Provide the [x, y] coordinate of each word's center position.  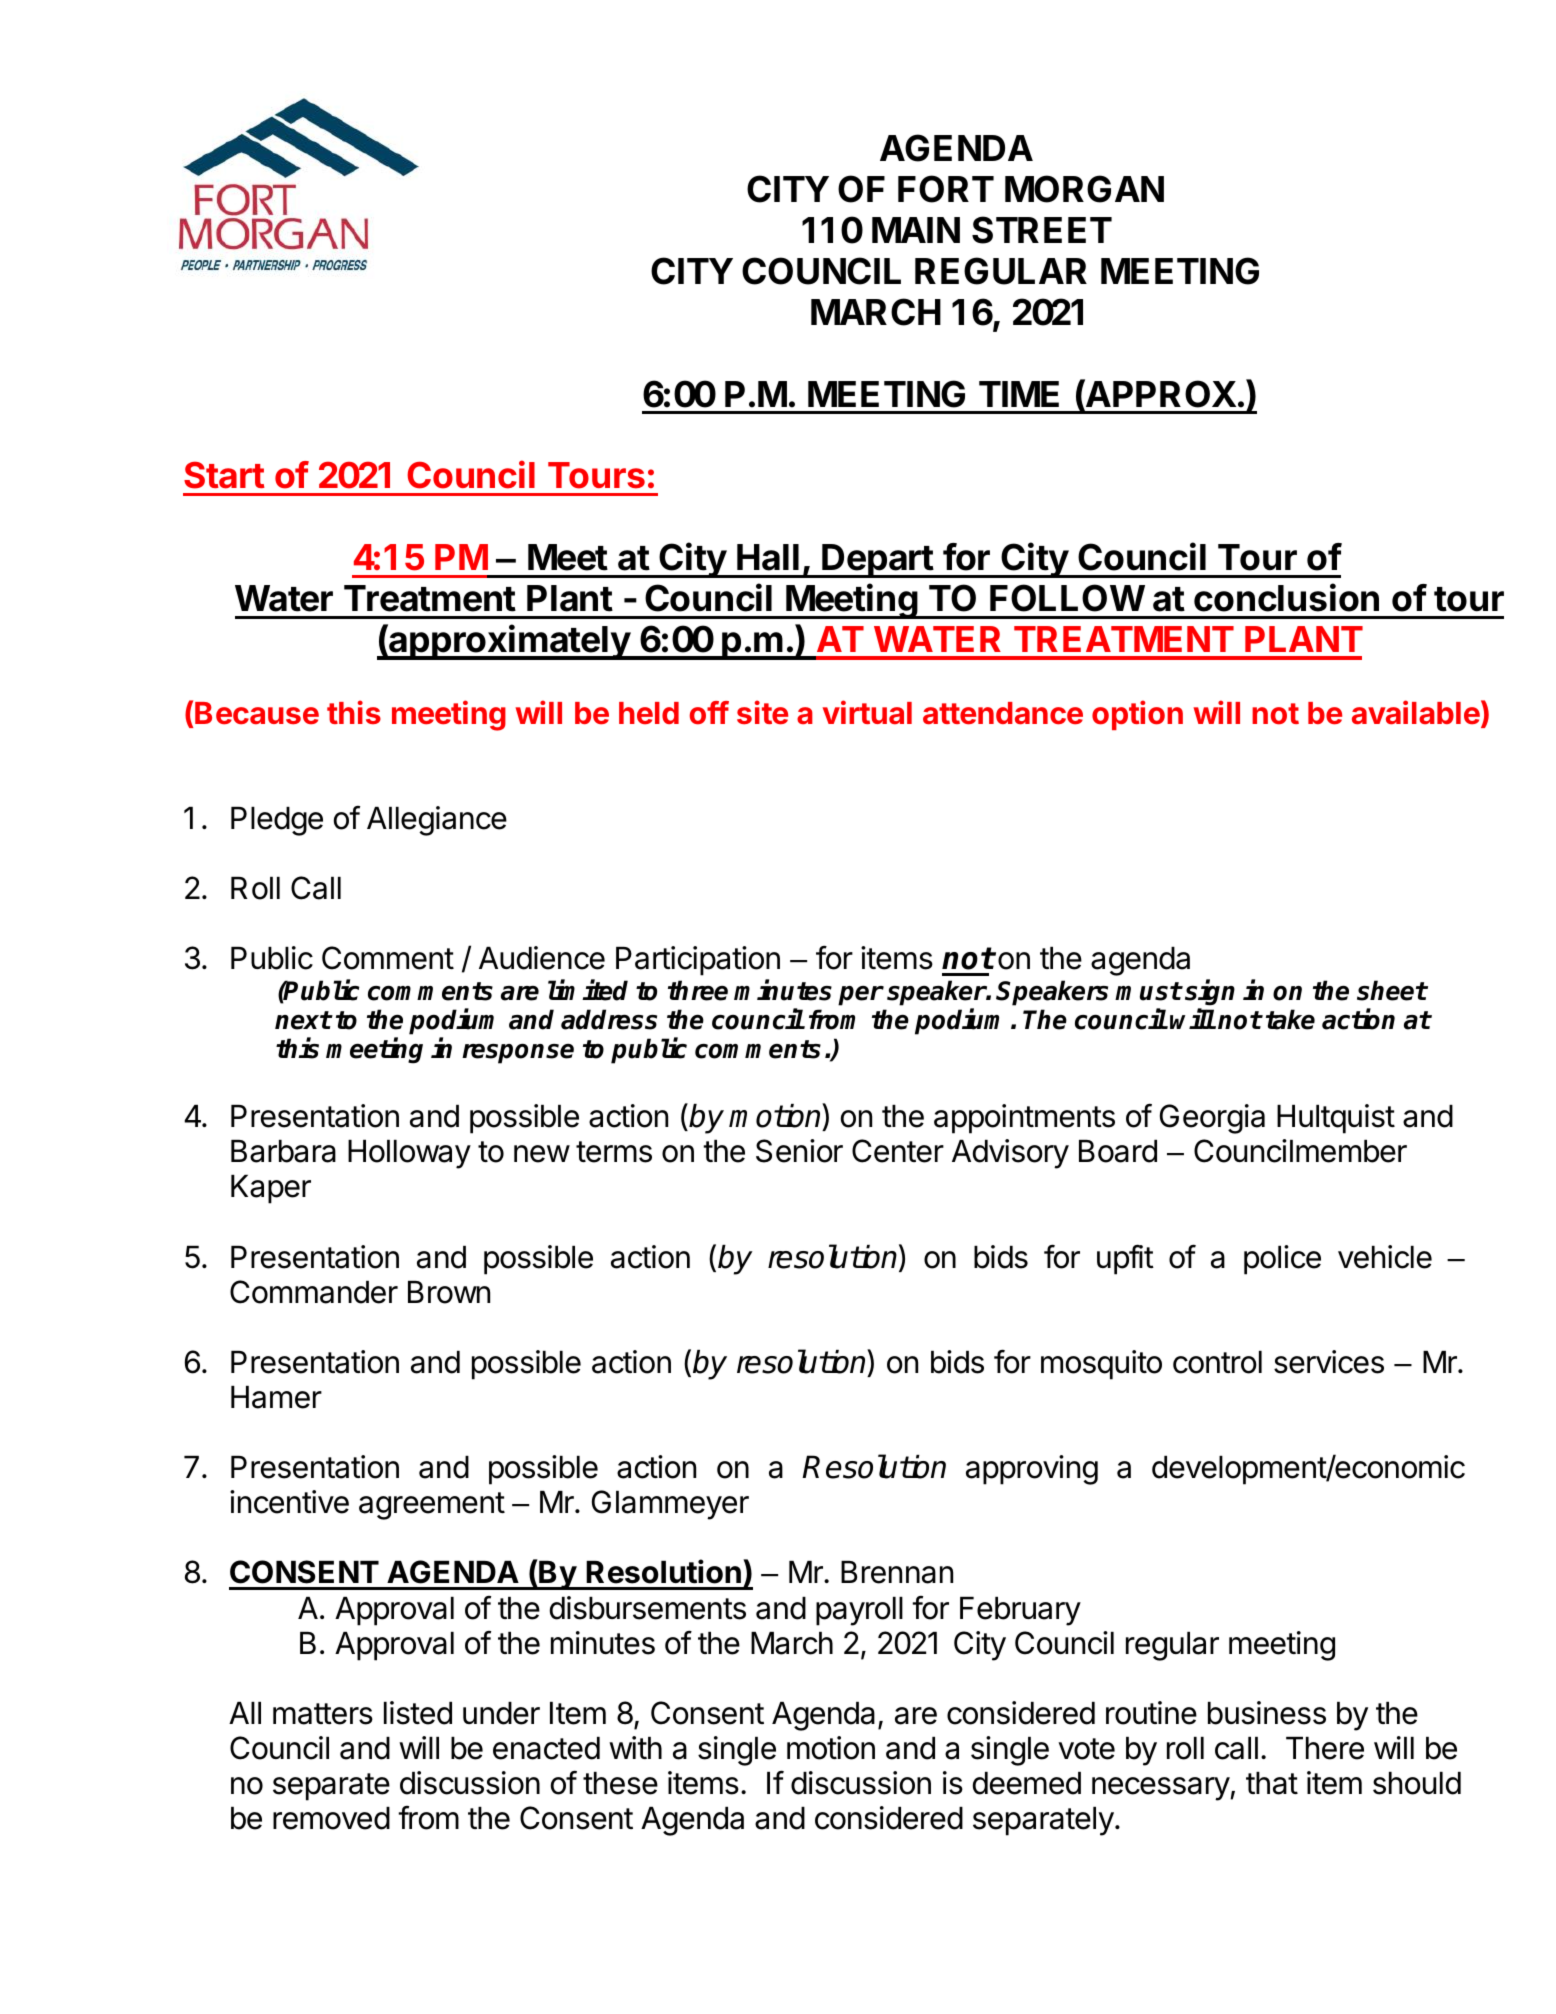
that [1272, 1783]
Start [224, 475]
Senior [799, 1151]
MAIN [916, 230]
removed [331, 1818]
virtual [867, 712]
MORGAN [1084, 189]
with [635, 1747]
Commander [314, 1292]
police [1282, 1260]
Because [257, 713]
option [1137, 715]
